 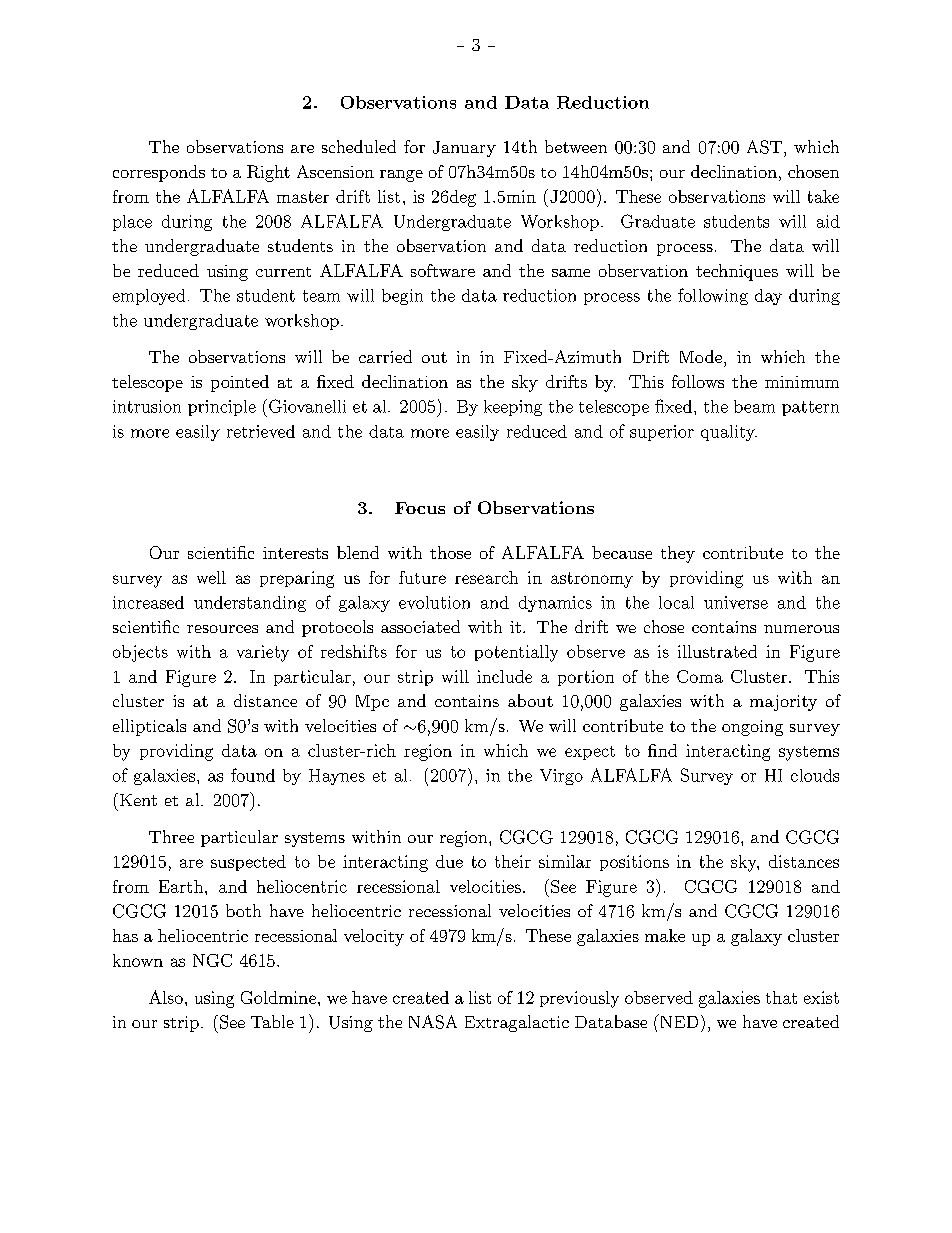 I want to click on research, so click(x=486, y=577).
